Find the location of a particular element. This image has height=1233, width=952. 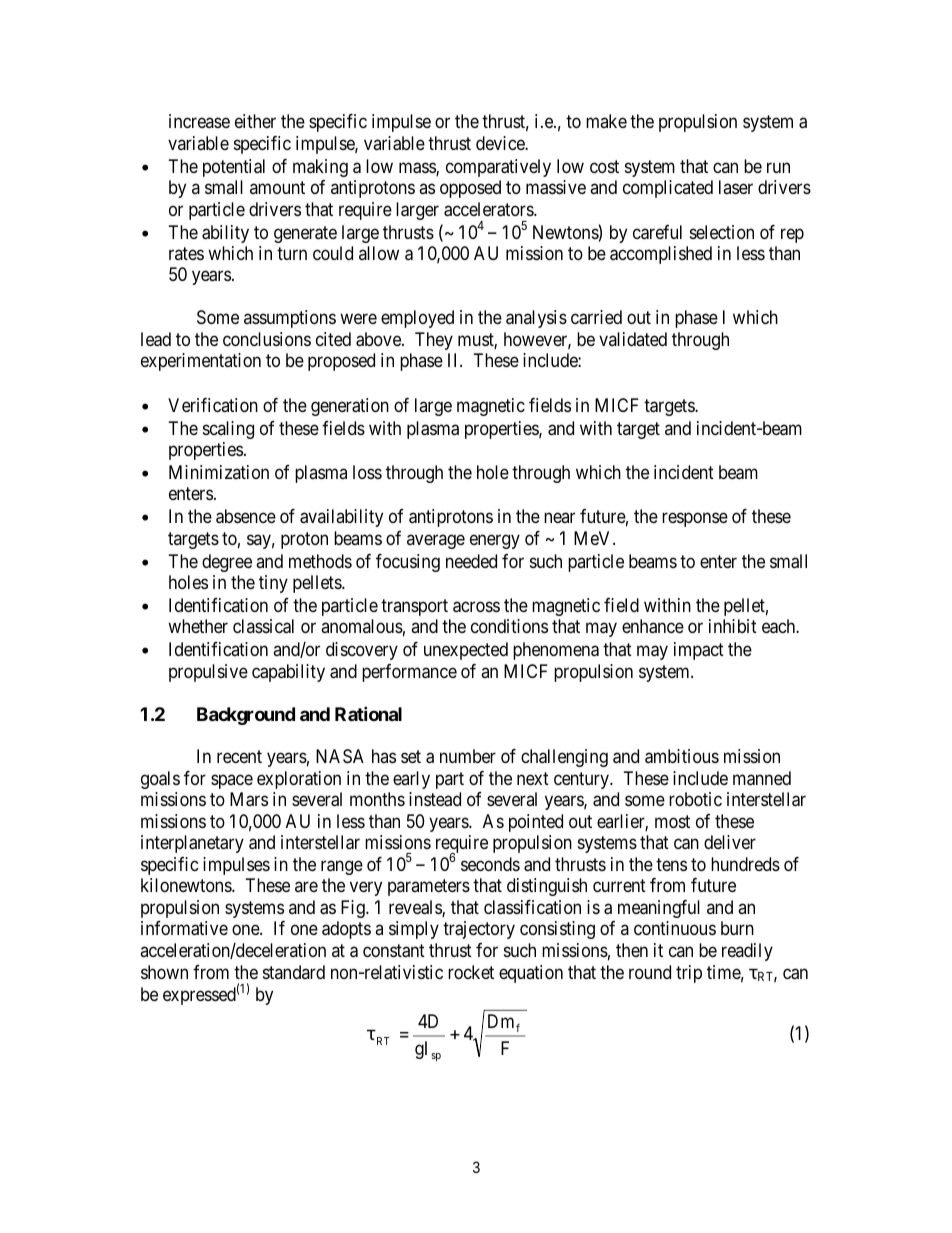

They is located at coordinates (434, 341).
